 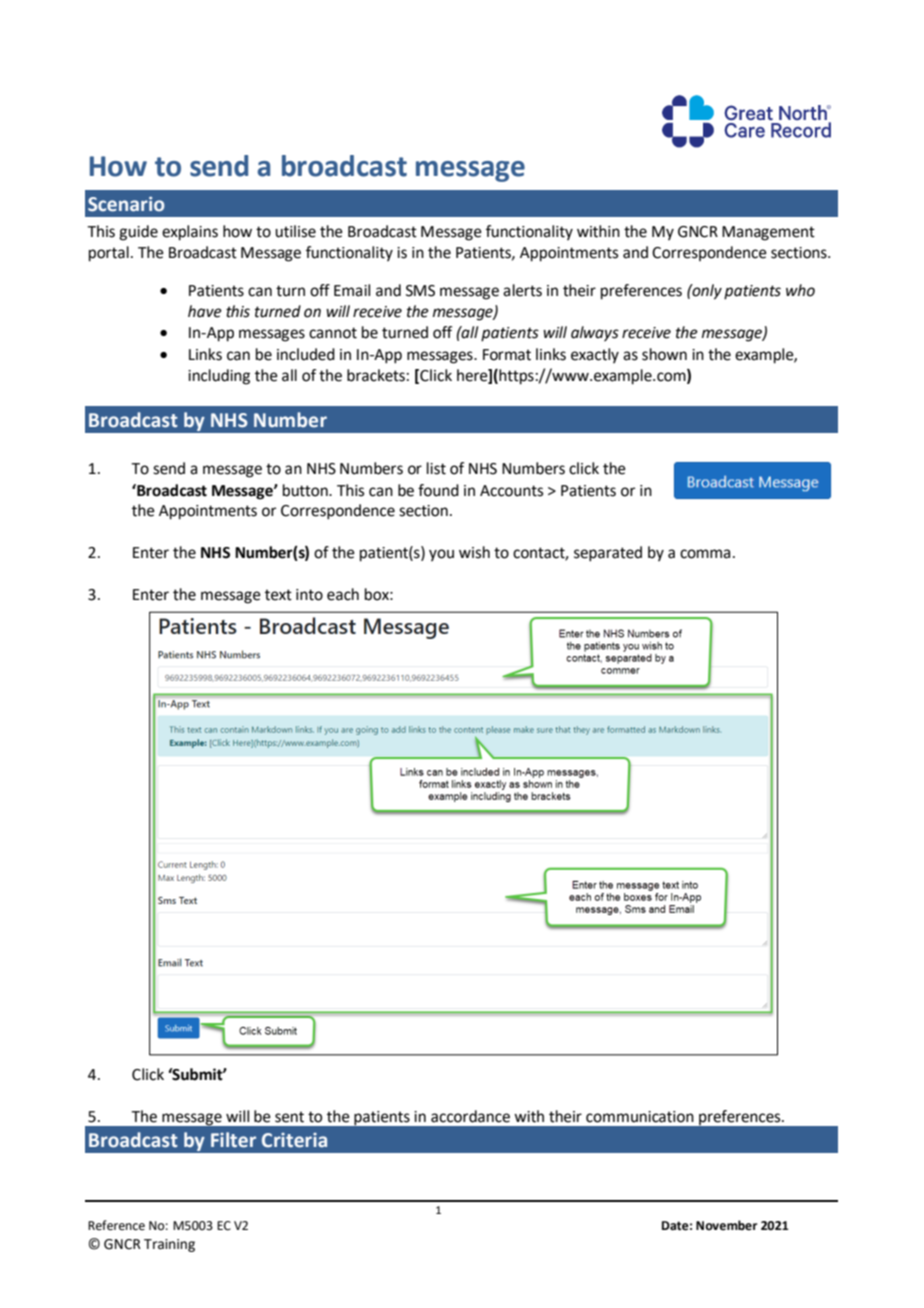 I want to click on Criteria, so click(x=294, y=1140).
